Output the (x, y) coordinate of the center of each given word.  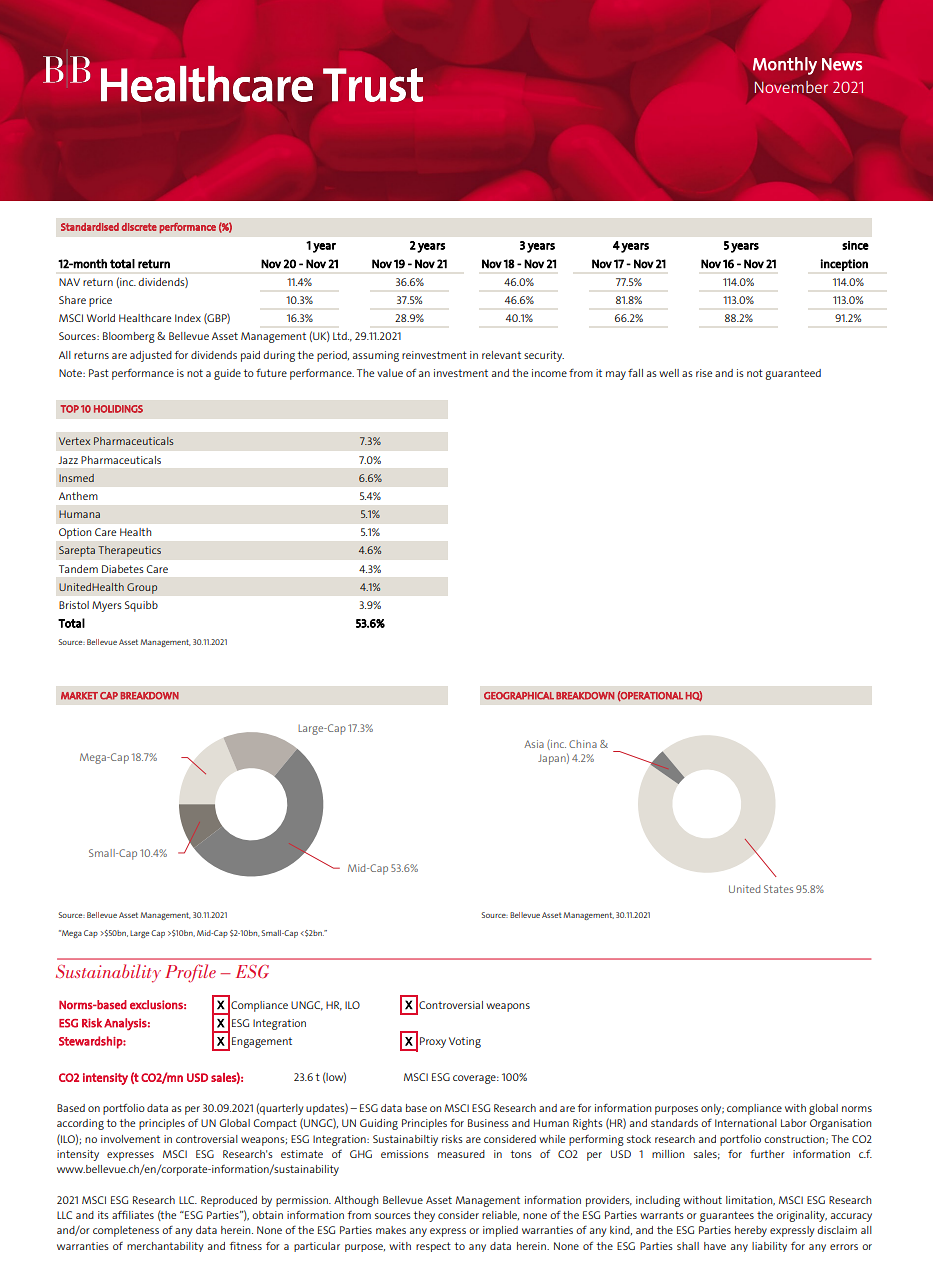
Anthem (78, 496)
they (424, 1216)
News (842, 64)
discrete (139, 227)
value (390, 373)
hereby (751, 1231)
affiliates (133, 1215)
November (791, 87)
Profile (190, 973)
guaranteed (793, 374)
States (778, 889)
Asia (534, 744)
